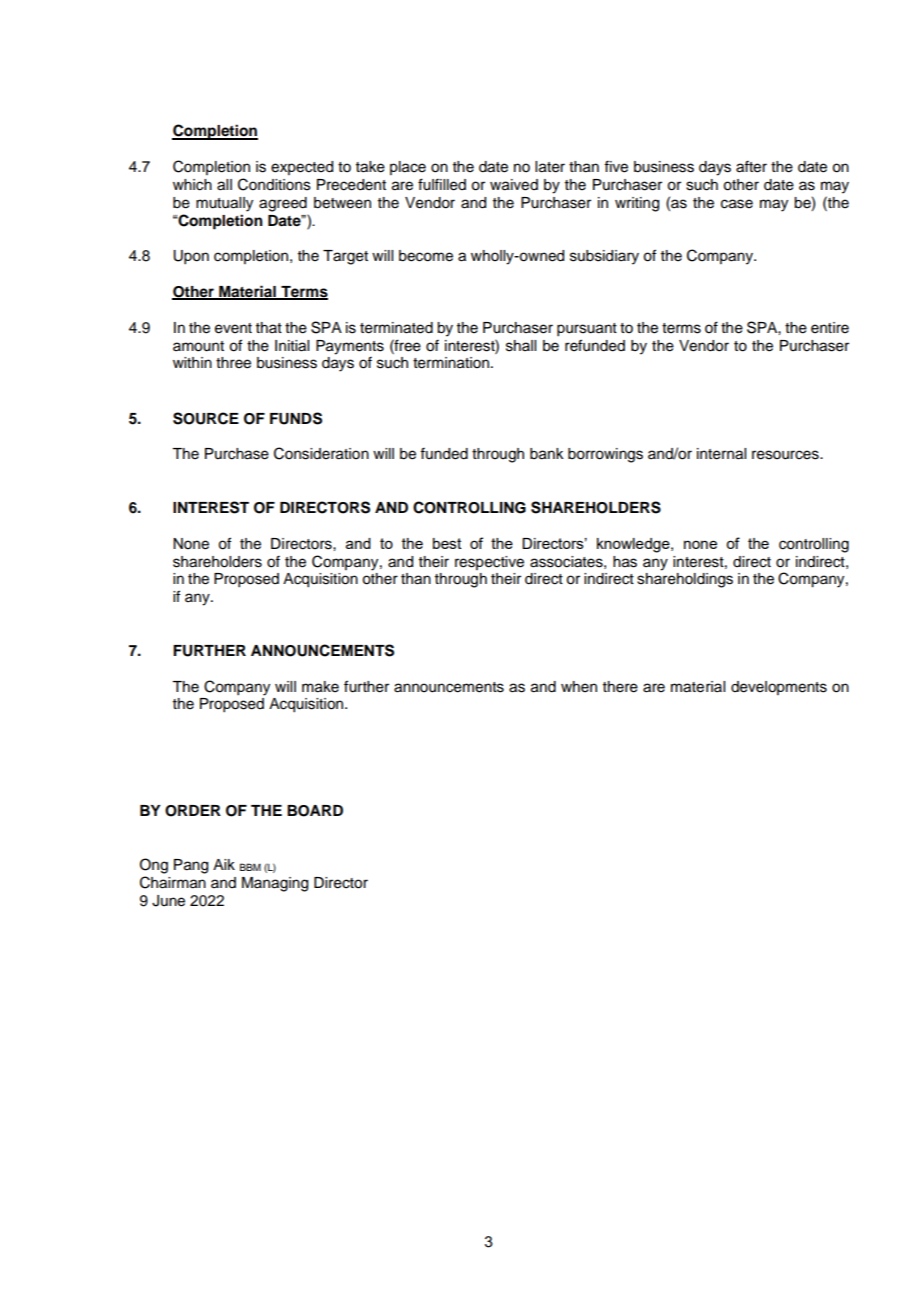  Describe the element at coordinates (224, 204) in the image. I see `mutually` at that location.
